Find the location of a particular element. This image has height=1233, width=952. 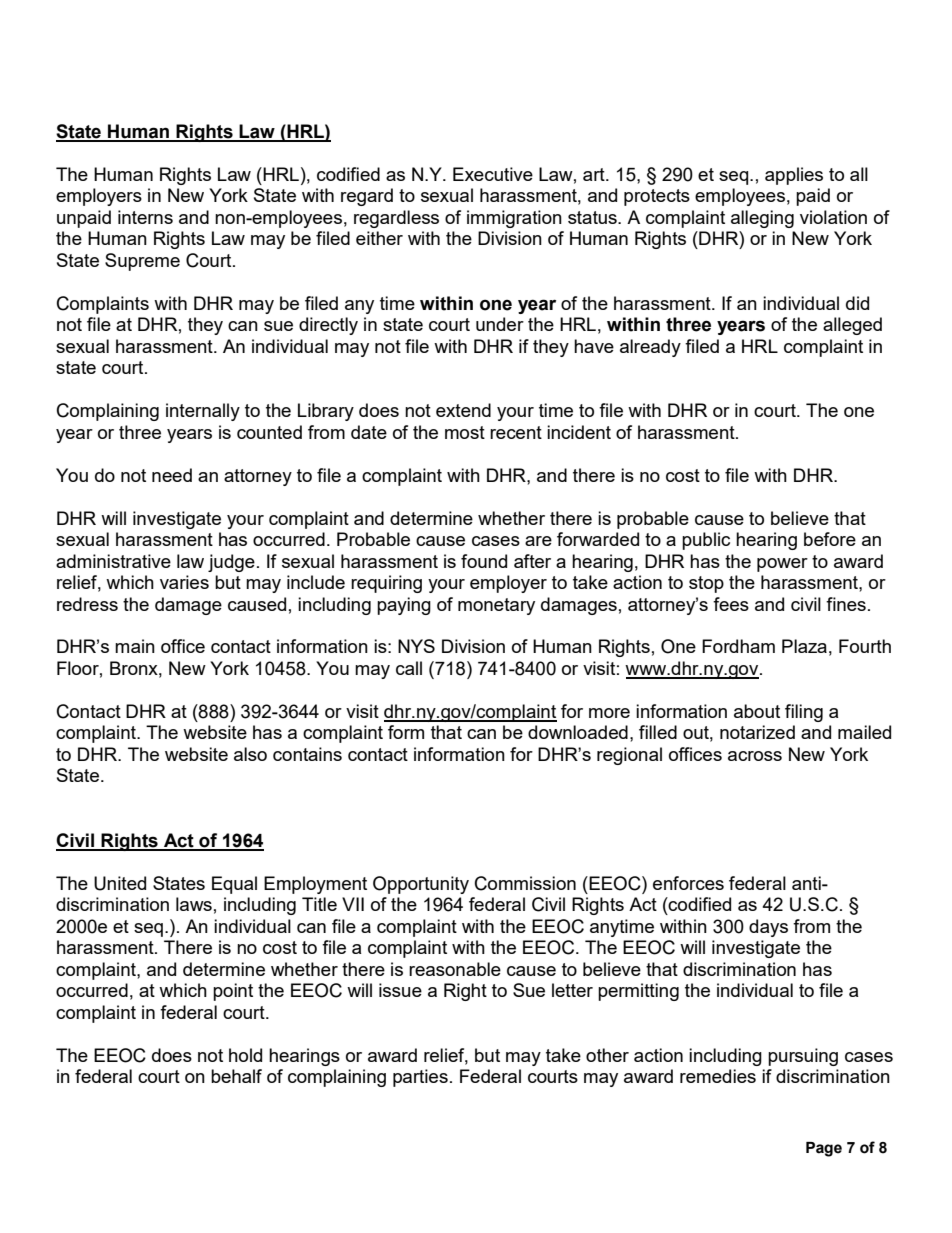

Commission is located at coordinates (525, 883).
